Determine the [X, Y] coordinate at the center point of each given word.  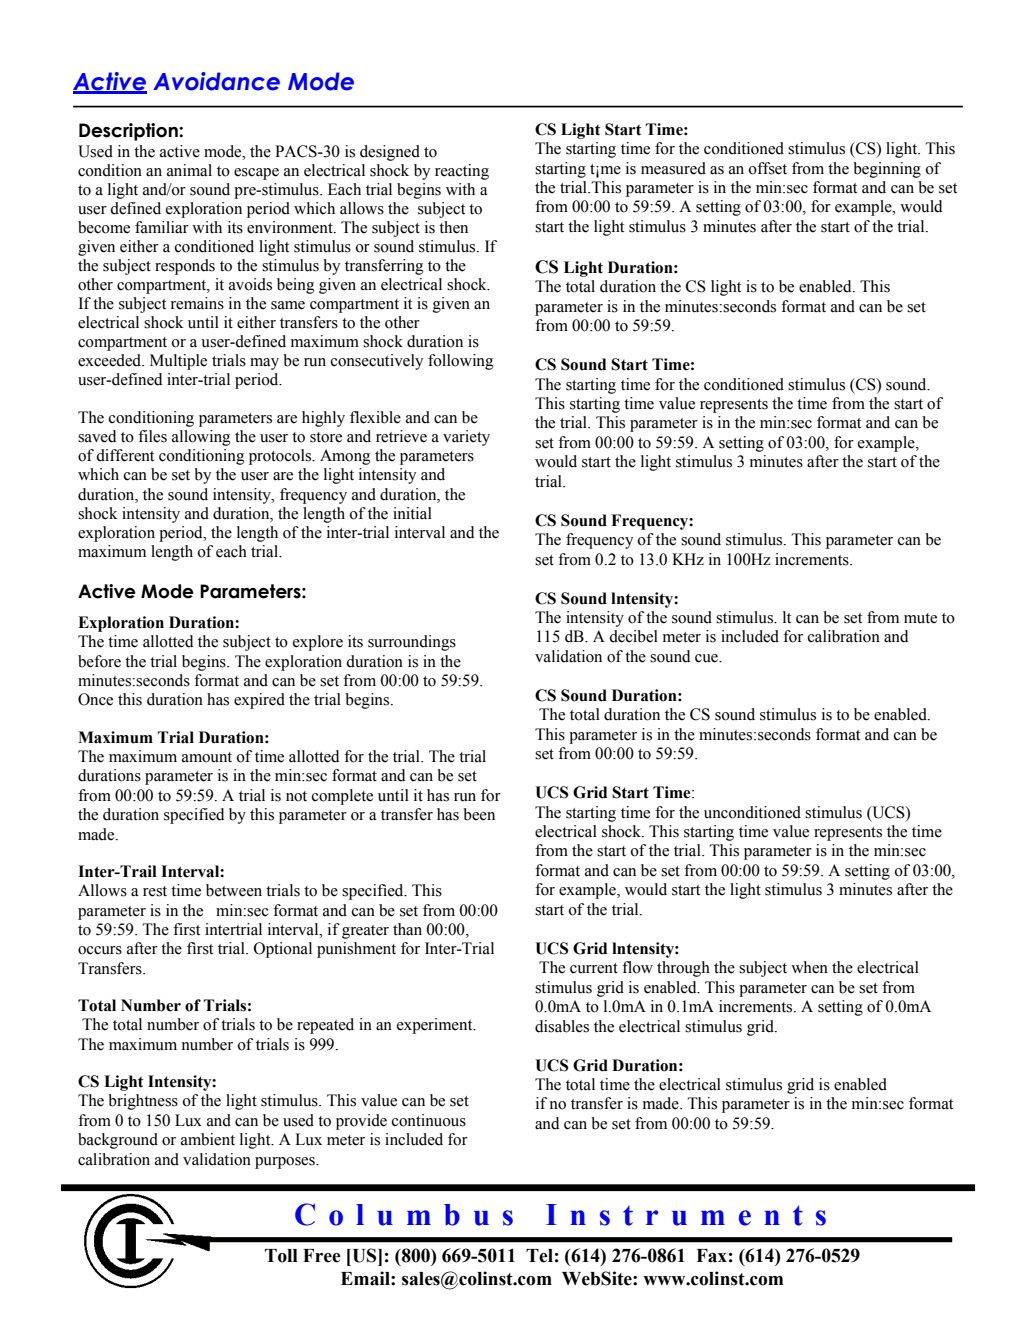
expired [259, 701]
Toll [281, 1256]
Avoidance [216, 81]
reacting [462, 172]
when [809, 967]
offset [768, 168]
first [186, 929]
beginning [887, 170]
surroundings [412, 643]
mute [920, 618]
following [460, 362]
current [594, 968]
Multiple [178, 362]
